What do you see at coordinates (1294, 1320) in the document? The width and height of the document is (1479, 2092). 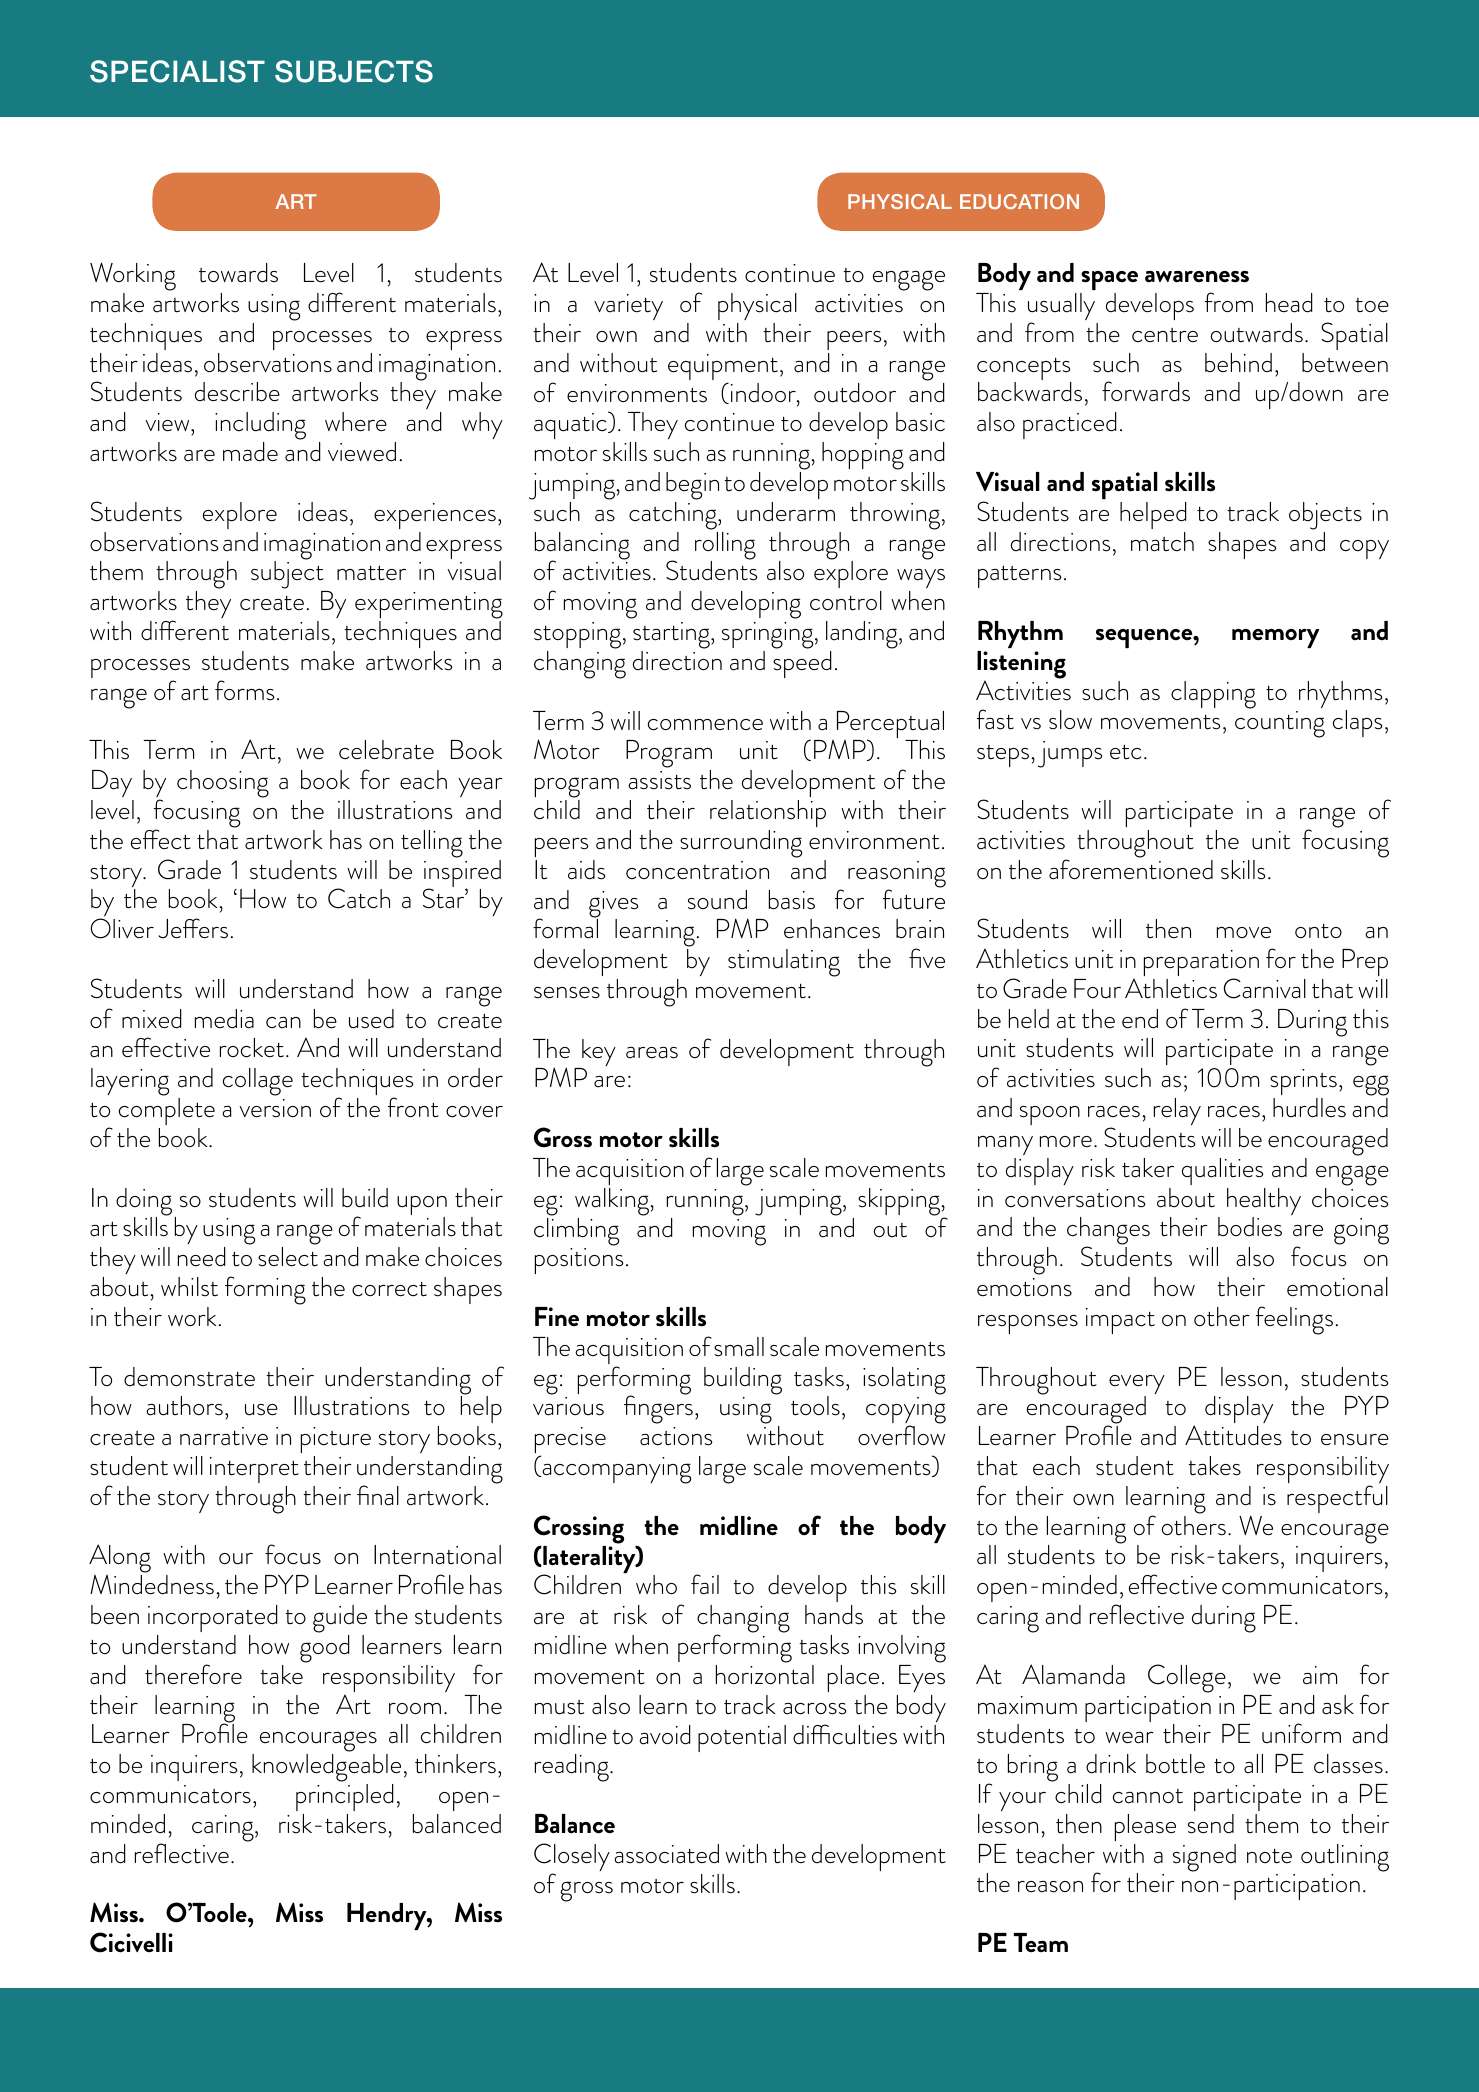 I see `feelings` at bounding box center [1294, 1320].
